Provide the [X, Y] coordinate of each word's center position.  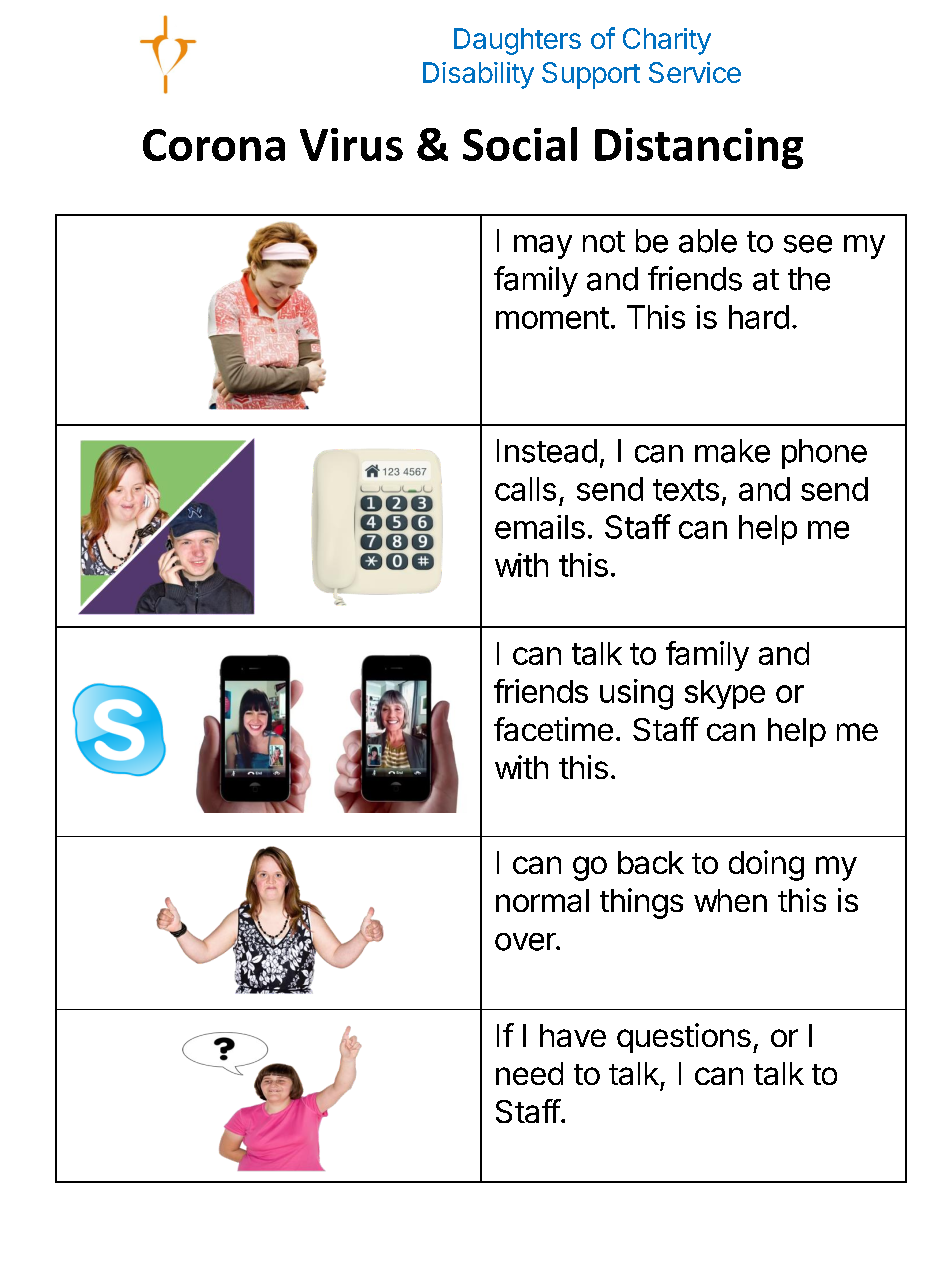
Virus [351, 144]
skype [725, 694]
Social [520, 144]
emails [540, 527]
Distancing [699, 148]
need [529, 1073]
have [573, 1035]
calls [525, 489]
